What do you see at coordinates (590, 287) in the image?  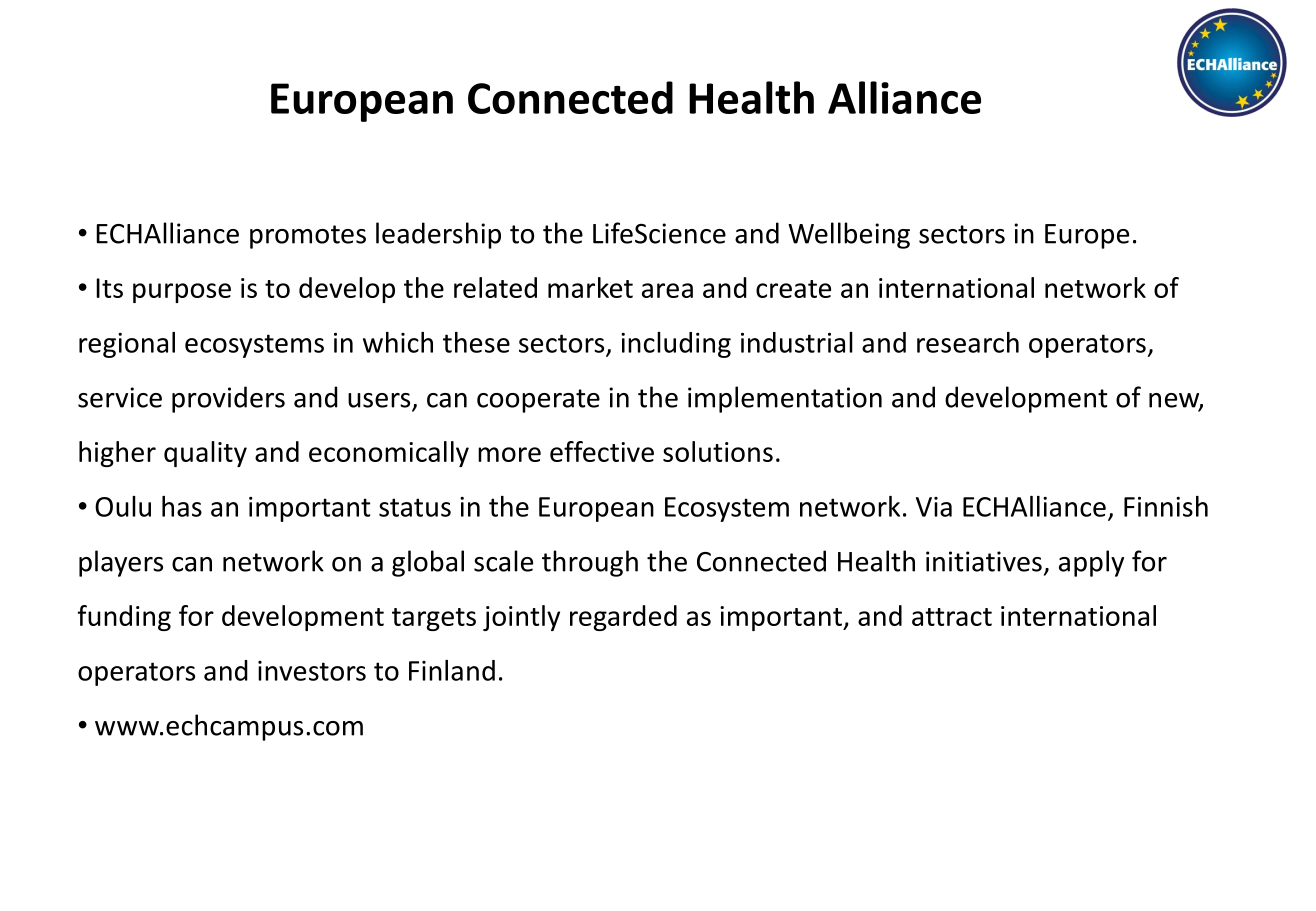 I see `market` at bounding box center [590, 287].
